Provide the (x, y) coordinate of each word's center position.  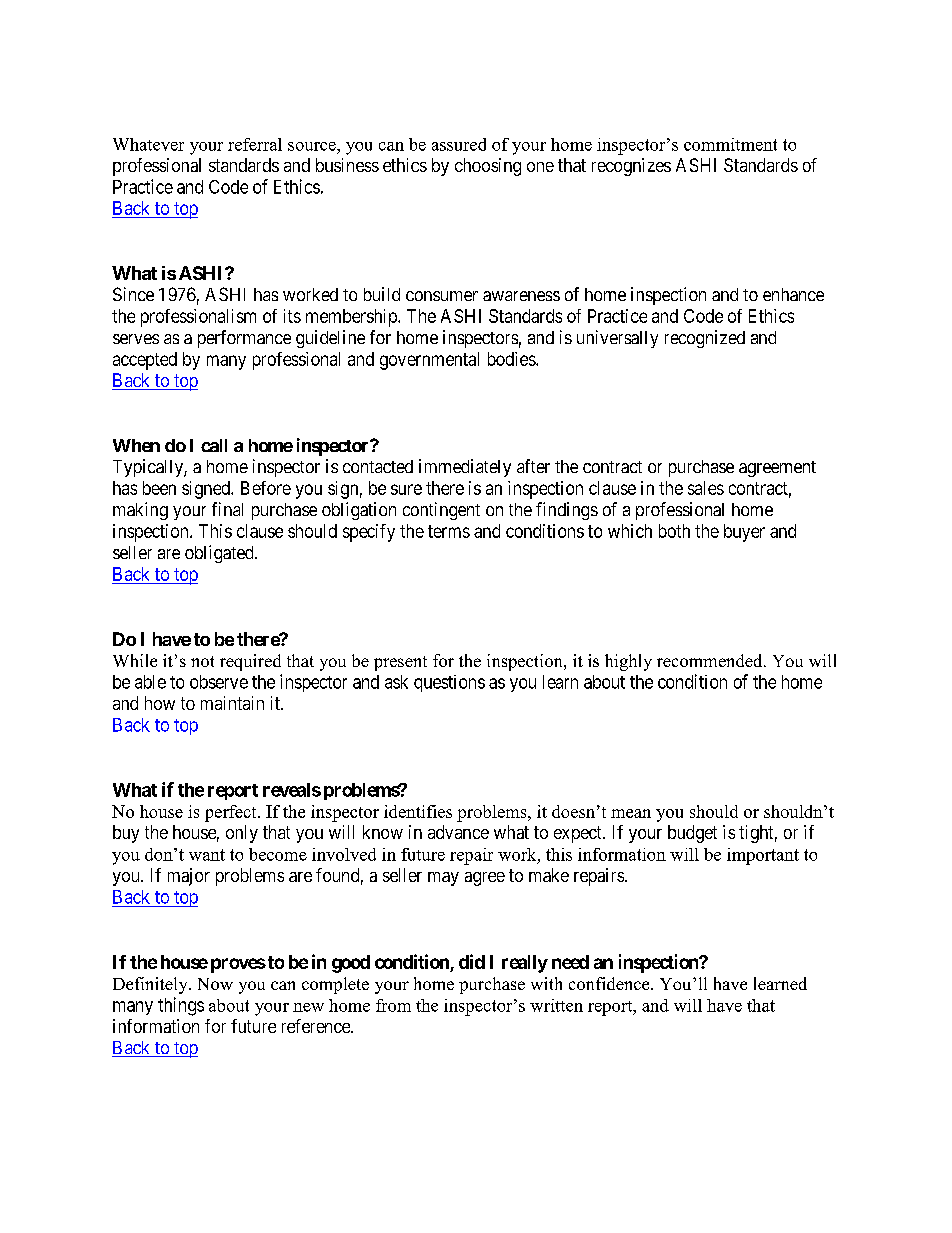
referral (255, 144)
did (472, 961)
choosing (488, 167)
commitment (730, 144)
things (181, 1006)
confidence (610, 983)
